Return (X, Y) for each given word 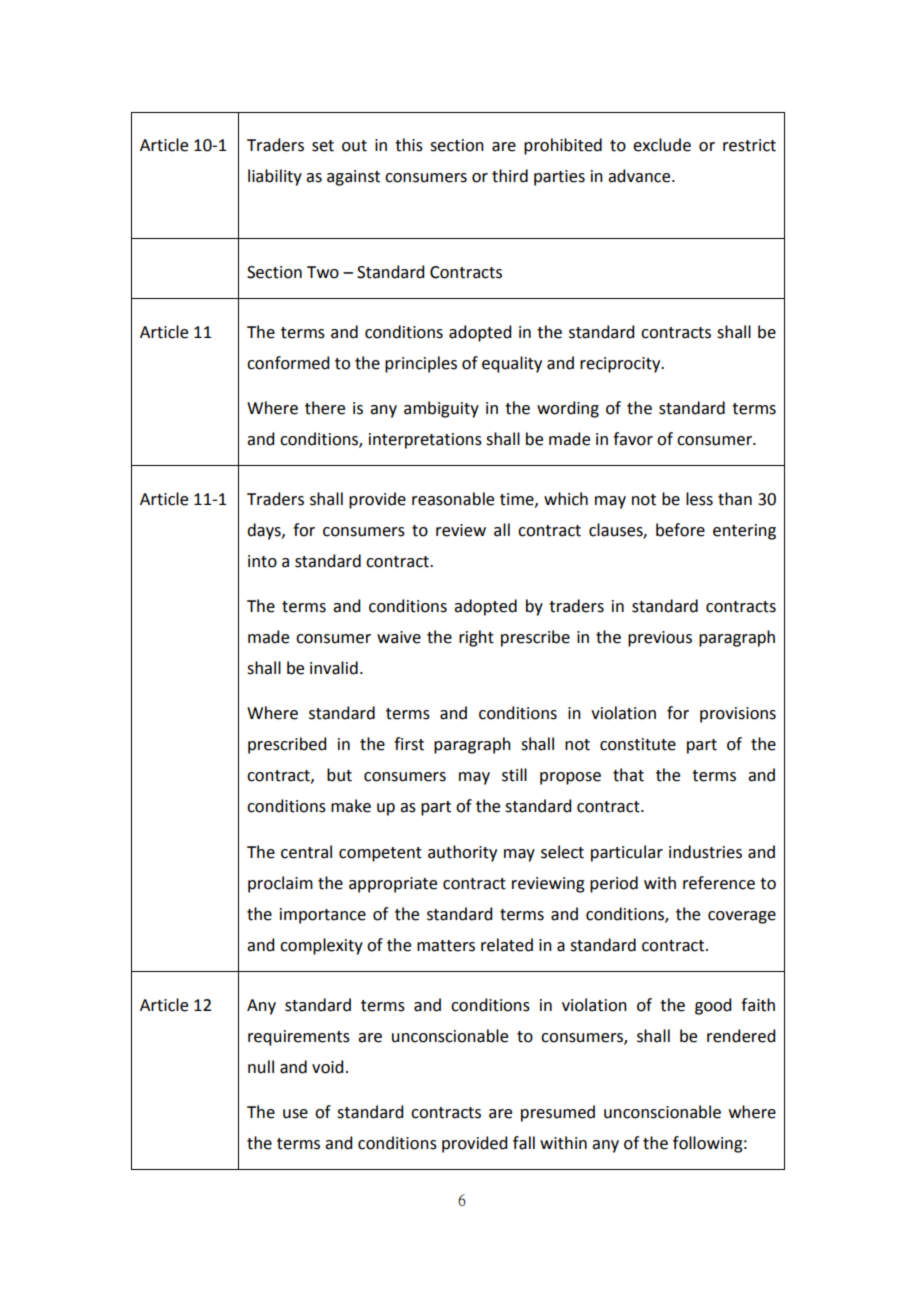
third (510, 176)
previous (660, 639)
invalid (334, 668)
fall (524, 1143)
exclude (662, 145)
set (323, 146)
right (476, 638)
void (327, 1067)
